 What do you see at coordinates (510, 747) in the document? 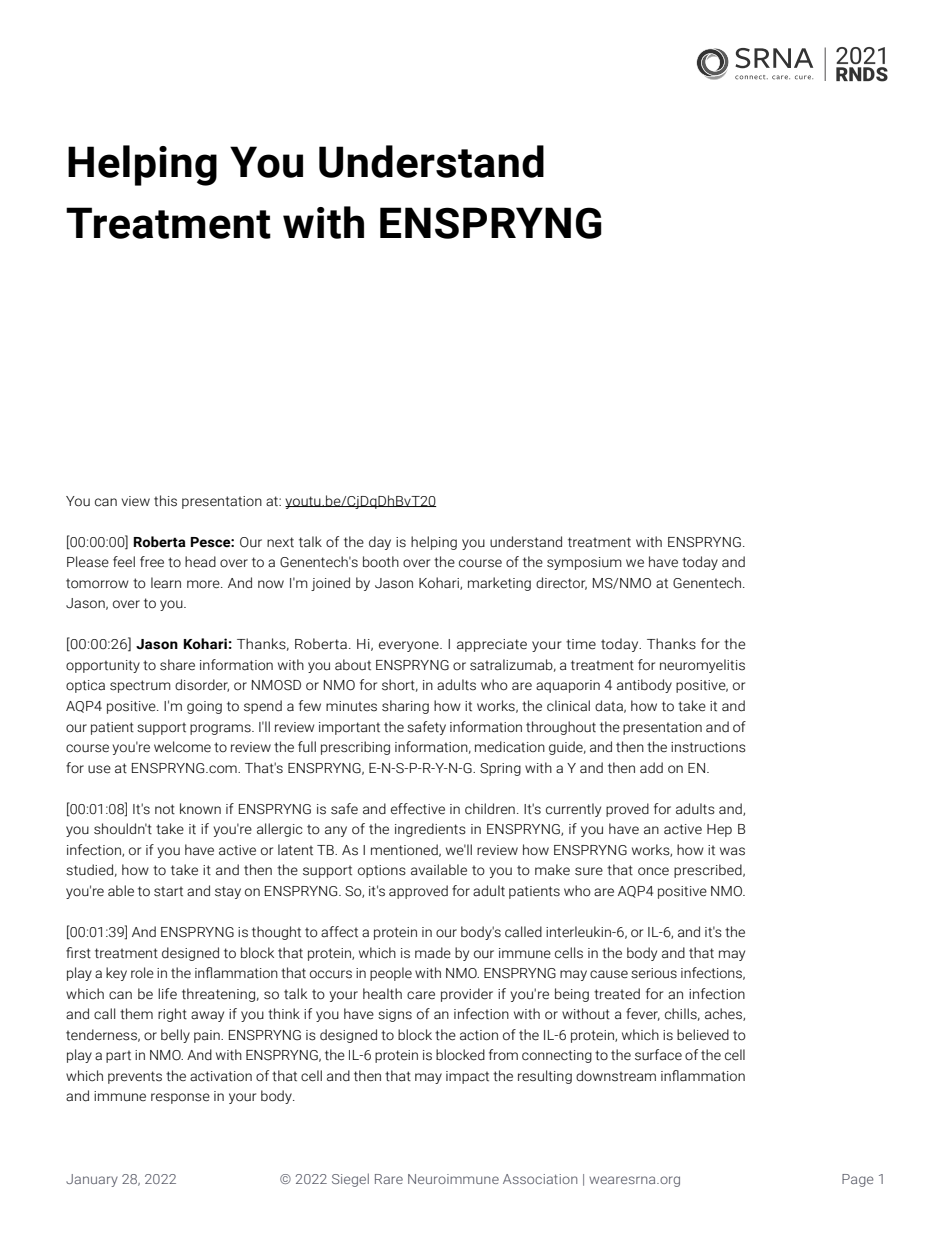
I see `medication` at bounding box center [510, 747].
